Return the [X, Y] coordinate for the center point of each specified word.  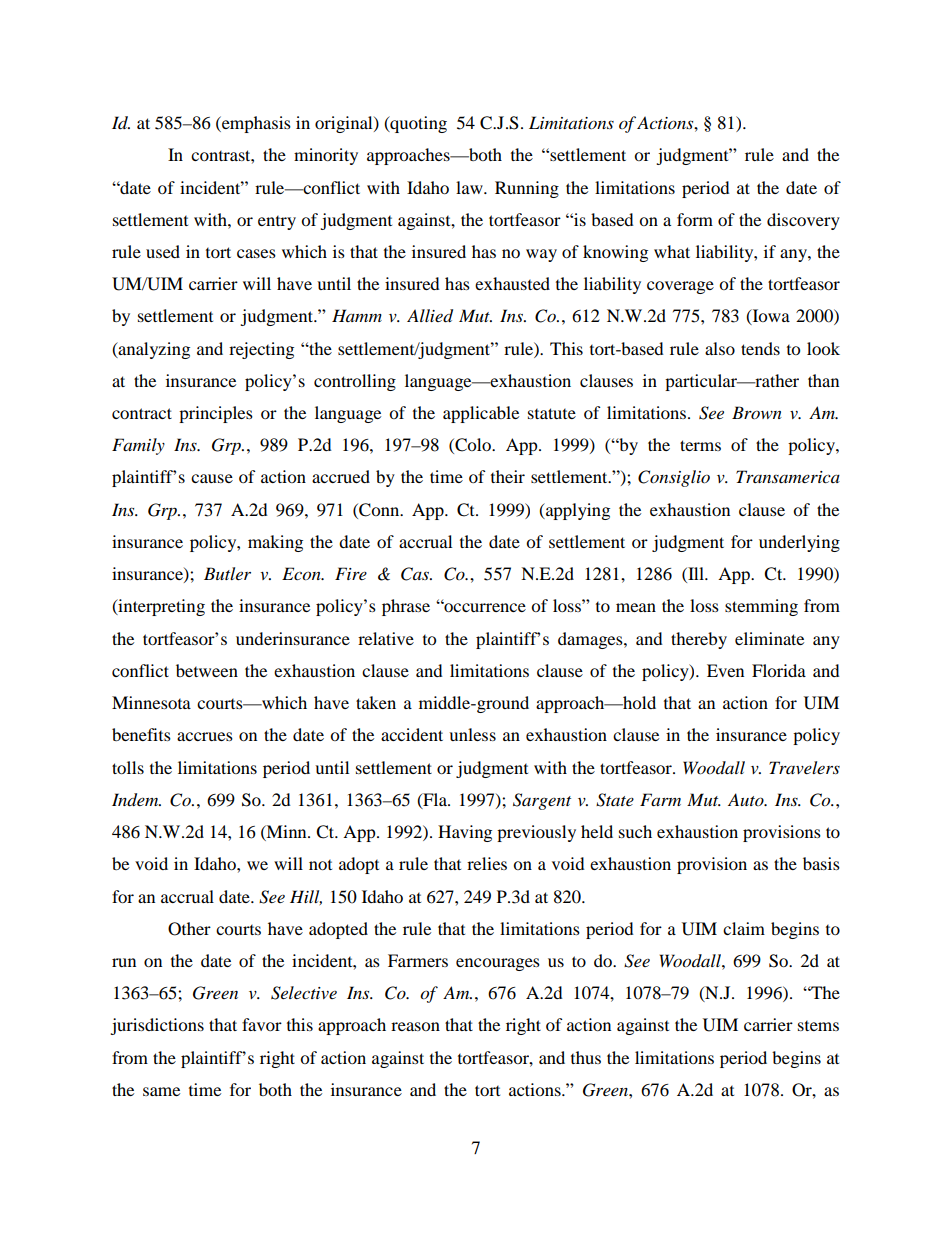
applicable [481, 414]
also [720, 348]
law [470, 187]
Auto [747, 799]
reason [415, 1026]
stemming [761, 607]
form [695, 219]
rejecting [261, 350]
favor [262, 1024]
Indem [136, 800]
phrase [406, 607]
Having [465, 833]
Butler [227, 573]
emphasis [255, 124]
